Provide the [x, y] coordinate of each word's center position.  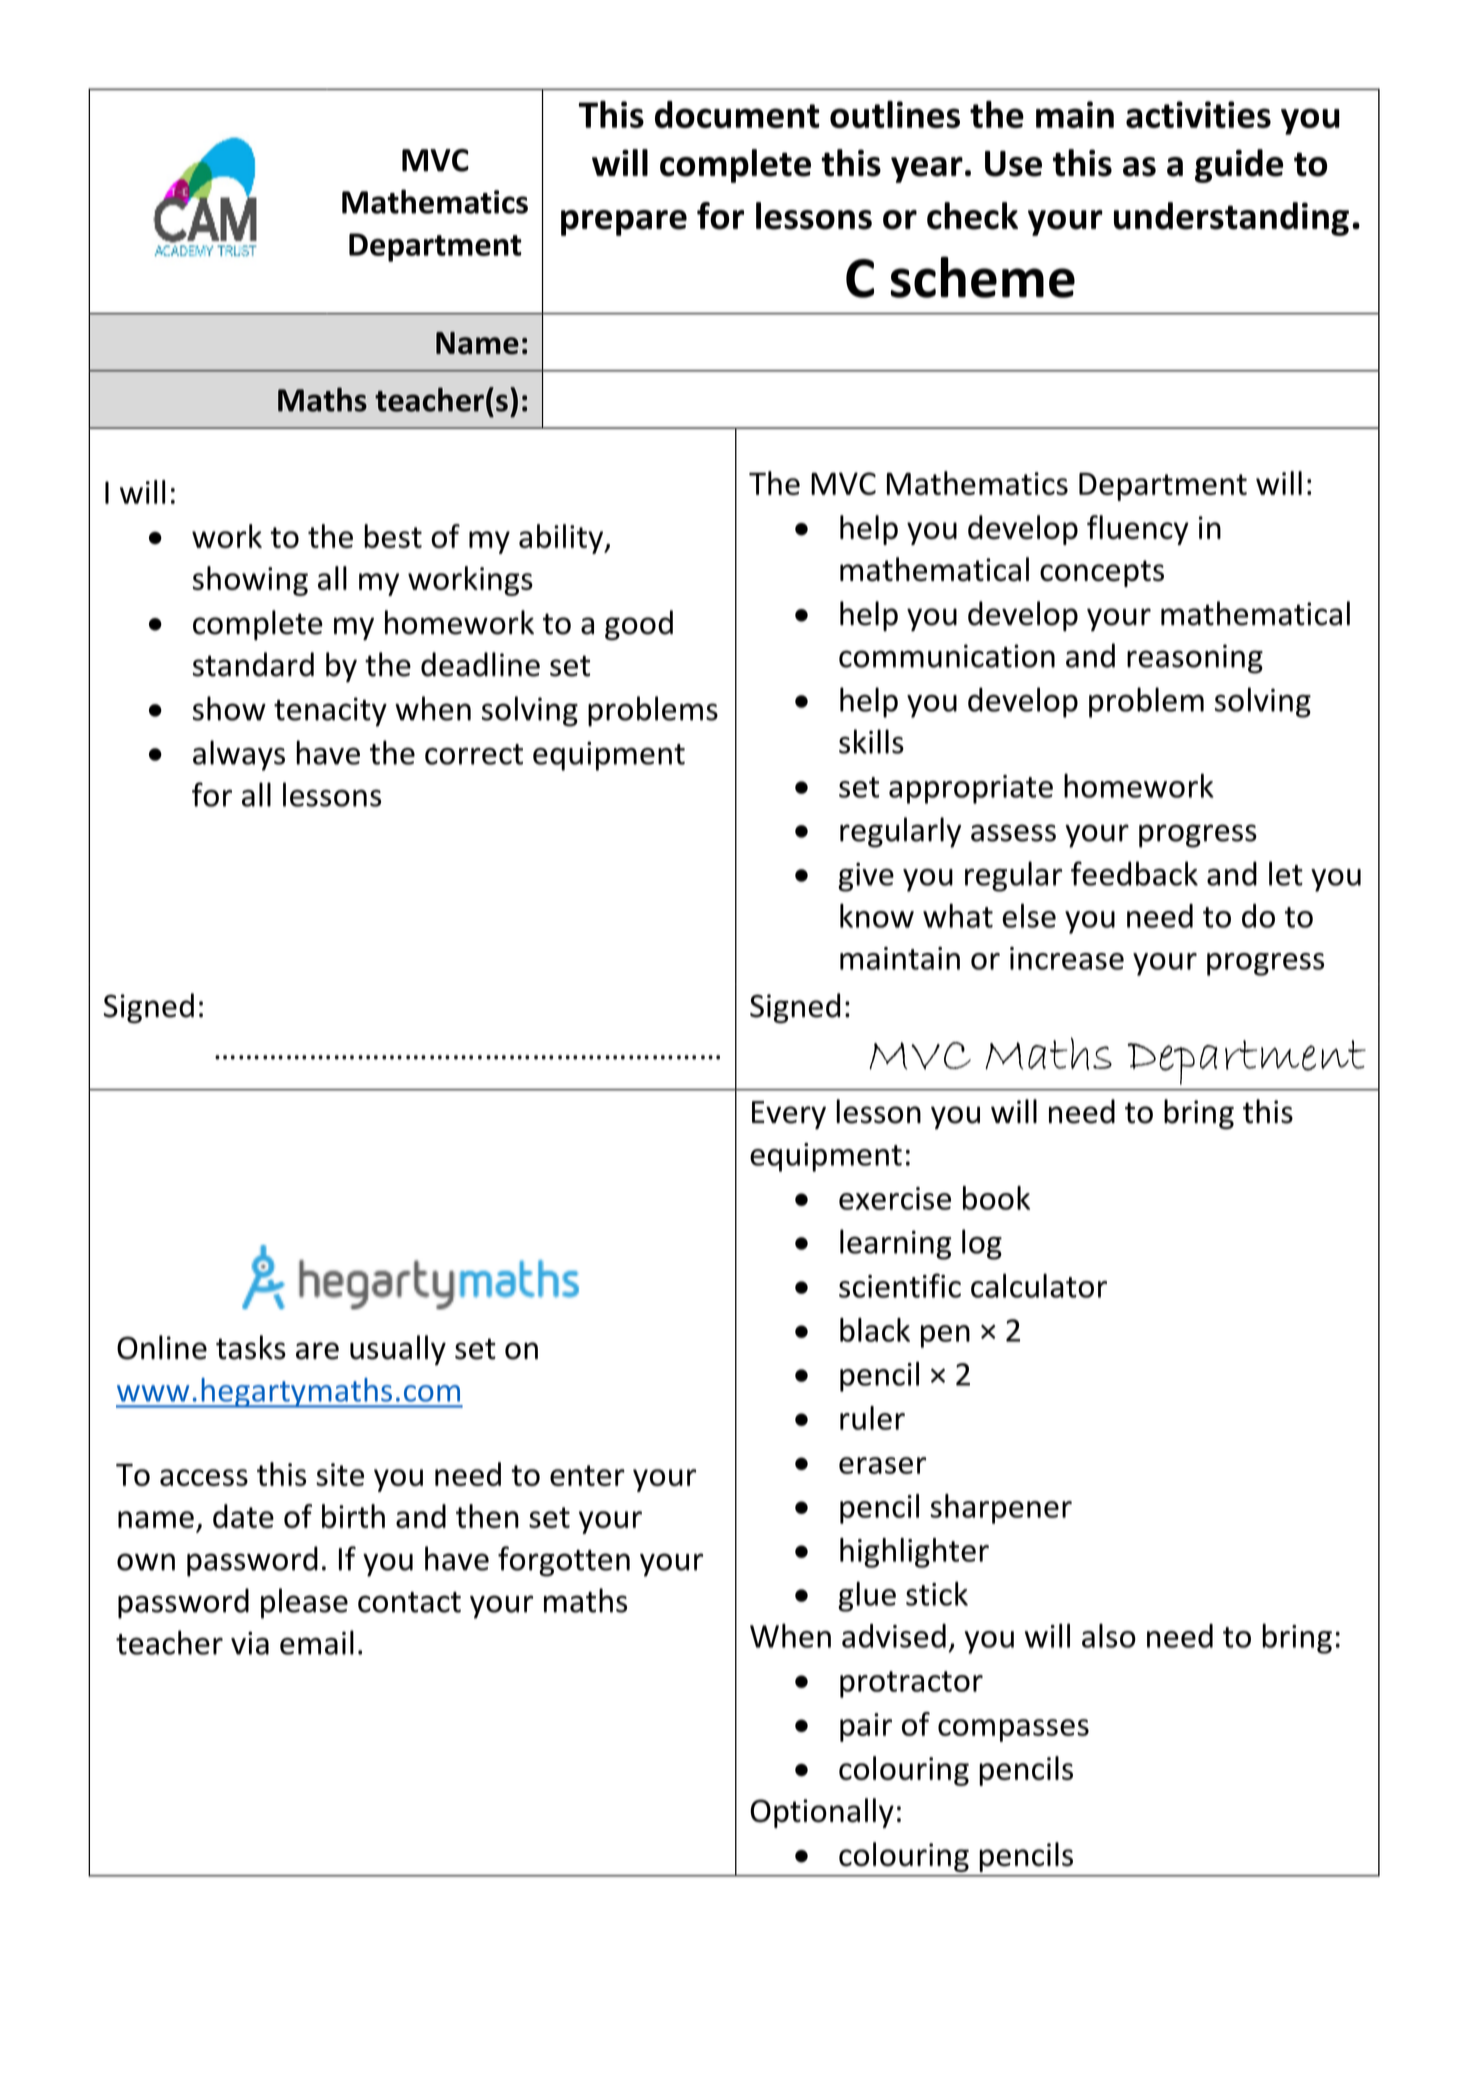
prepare [624, 223]
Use [1013, 164]
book [996, 1198]
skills [871, 741]
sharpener [1001, 1509]
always [239, 755]
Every [789, 1115]
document [737, 114]
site [340, 1474]
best [393, 536]
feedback [1134, 873]
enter [587, 1475]
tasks [251, 1347]
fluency [1138, 530]
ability [562, 539]
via [250, 1643]
